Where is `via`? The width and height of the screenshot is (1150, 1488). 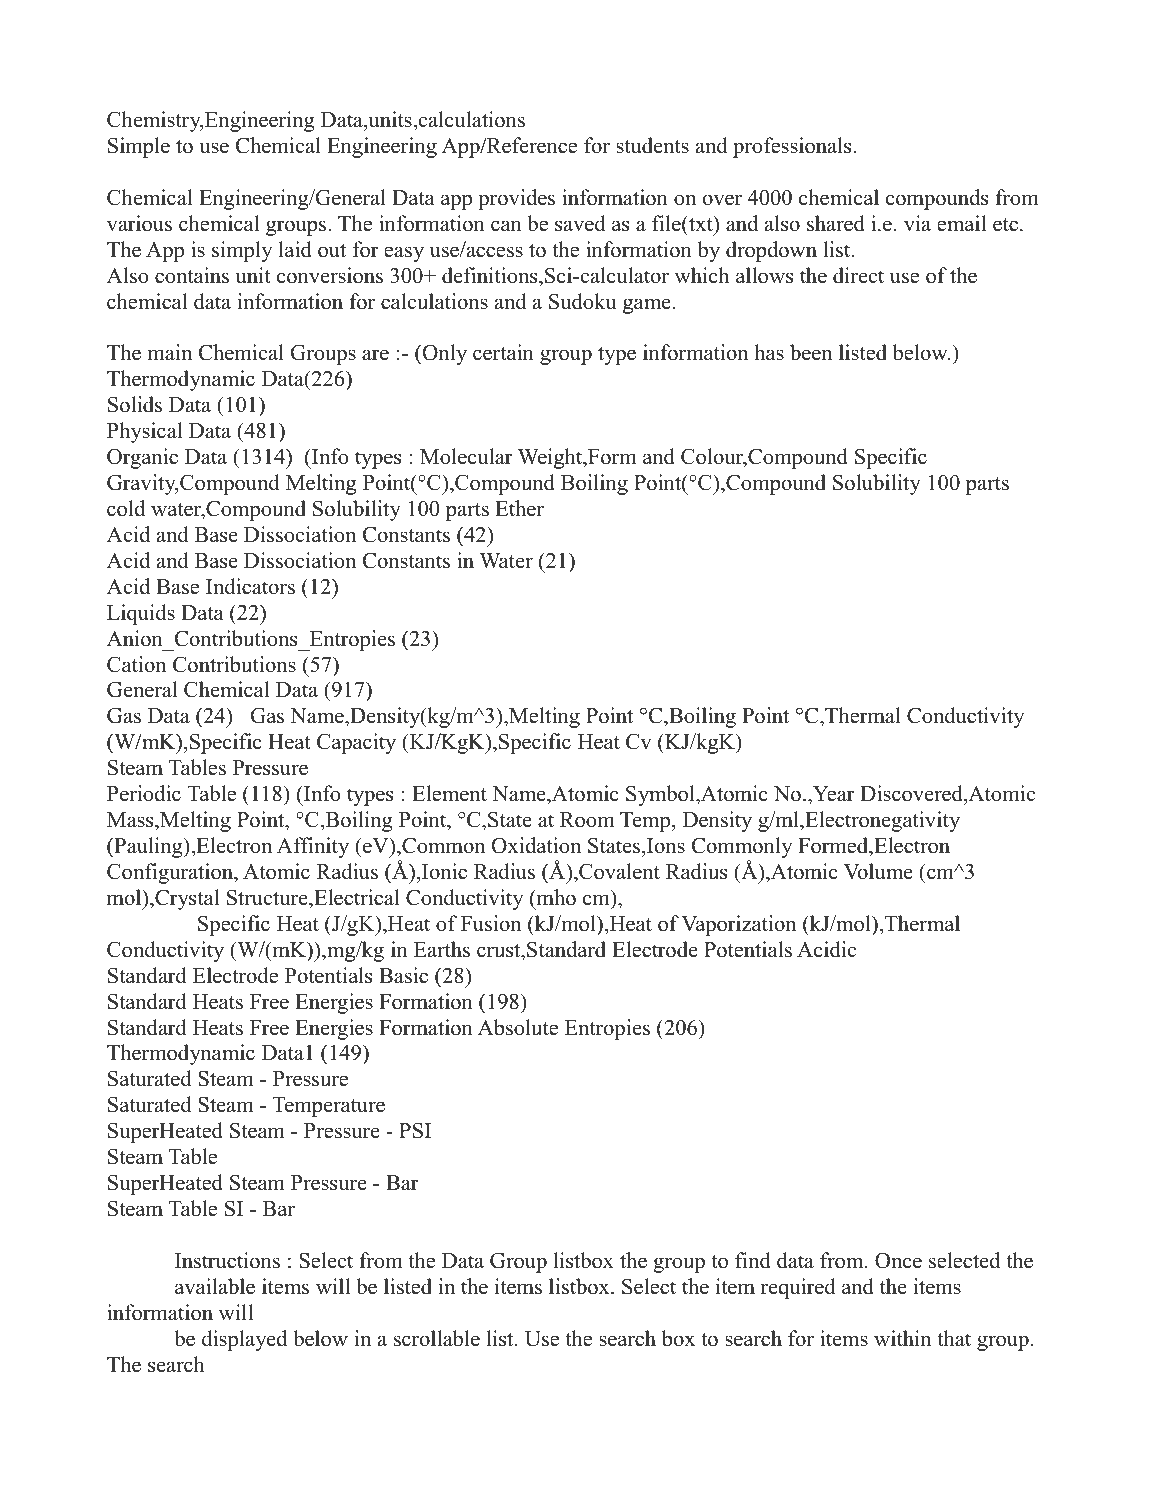 via is located at coordinates (917, 223).
